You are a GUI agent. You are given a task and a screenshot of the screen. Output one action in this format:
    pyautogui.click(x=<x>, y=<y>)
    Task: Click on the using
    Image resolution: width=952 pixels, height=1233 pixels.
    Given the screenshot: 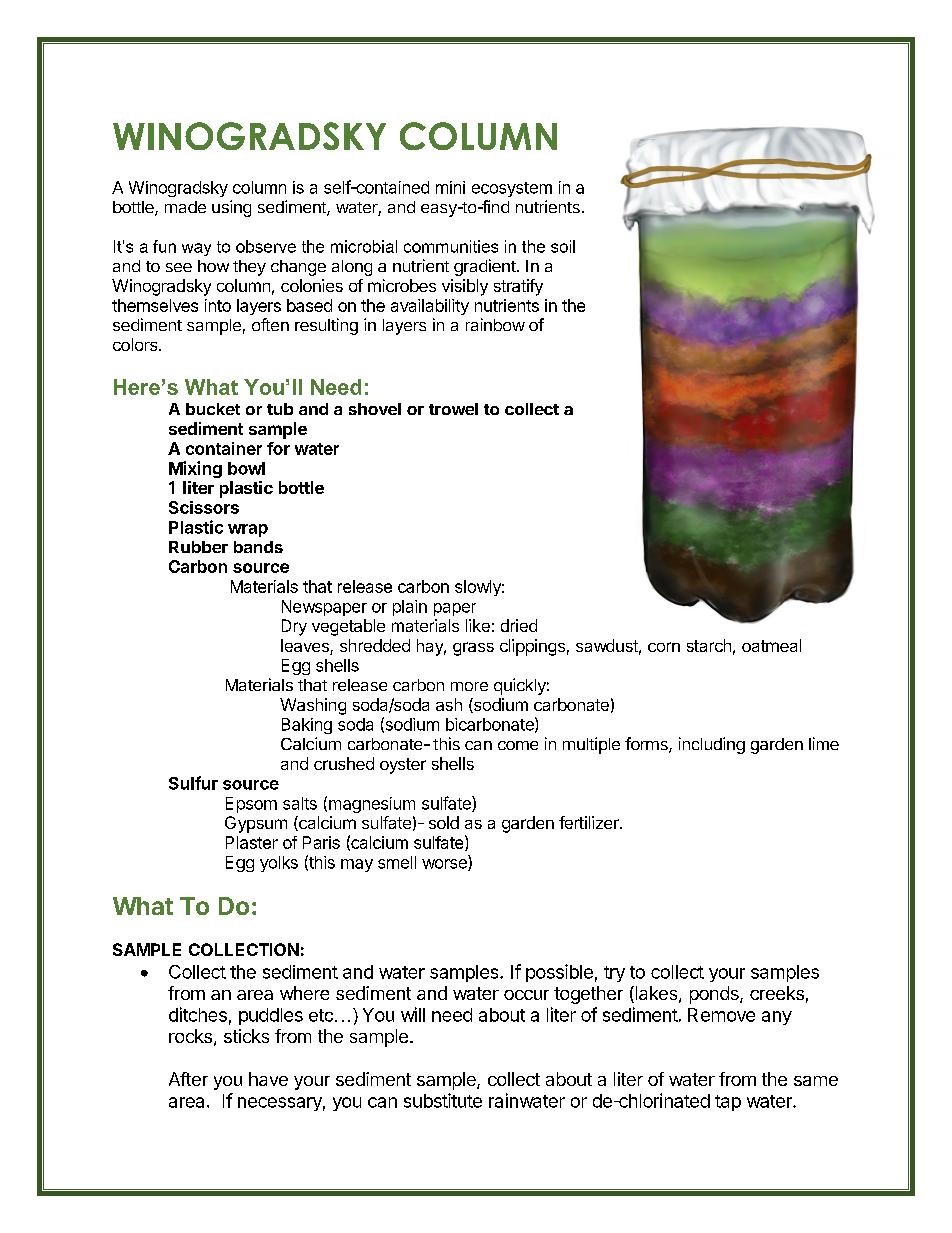 What is the action you would take?
    pyautogui.click(x=231, y=208)
